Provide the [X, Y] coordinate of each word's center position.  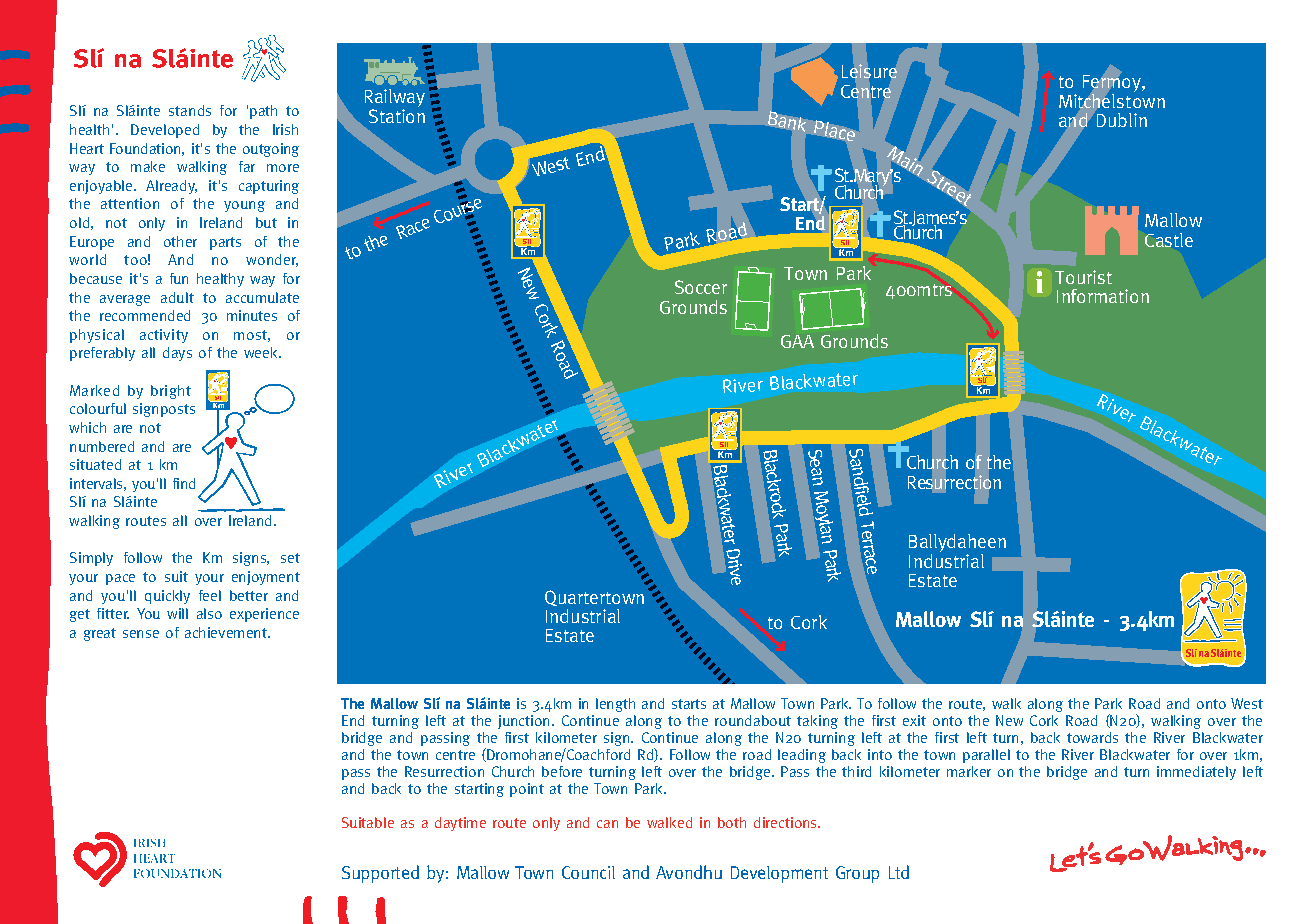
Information [1103, 296]
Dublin [1120, 118]
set [290, 558]
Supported [380, 874]
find [184, 483]
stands [190, 110]
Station [397, 114]
